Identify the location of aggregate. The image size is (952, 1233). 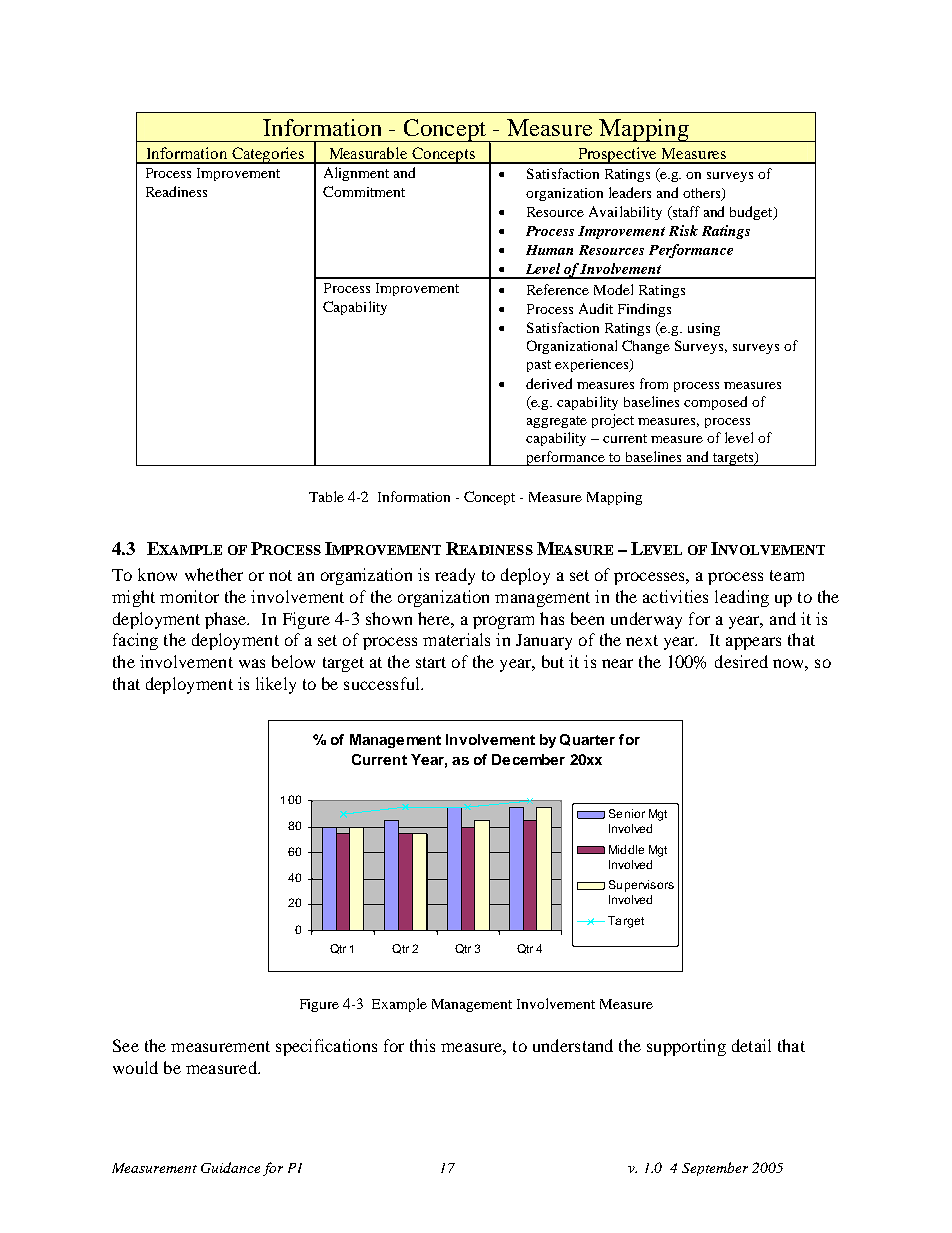
(557, 422).
